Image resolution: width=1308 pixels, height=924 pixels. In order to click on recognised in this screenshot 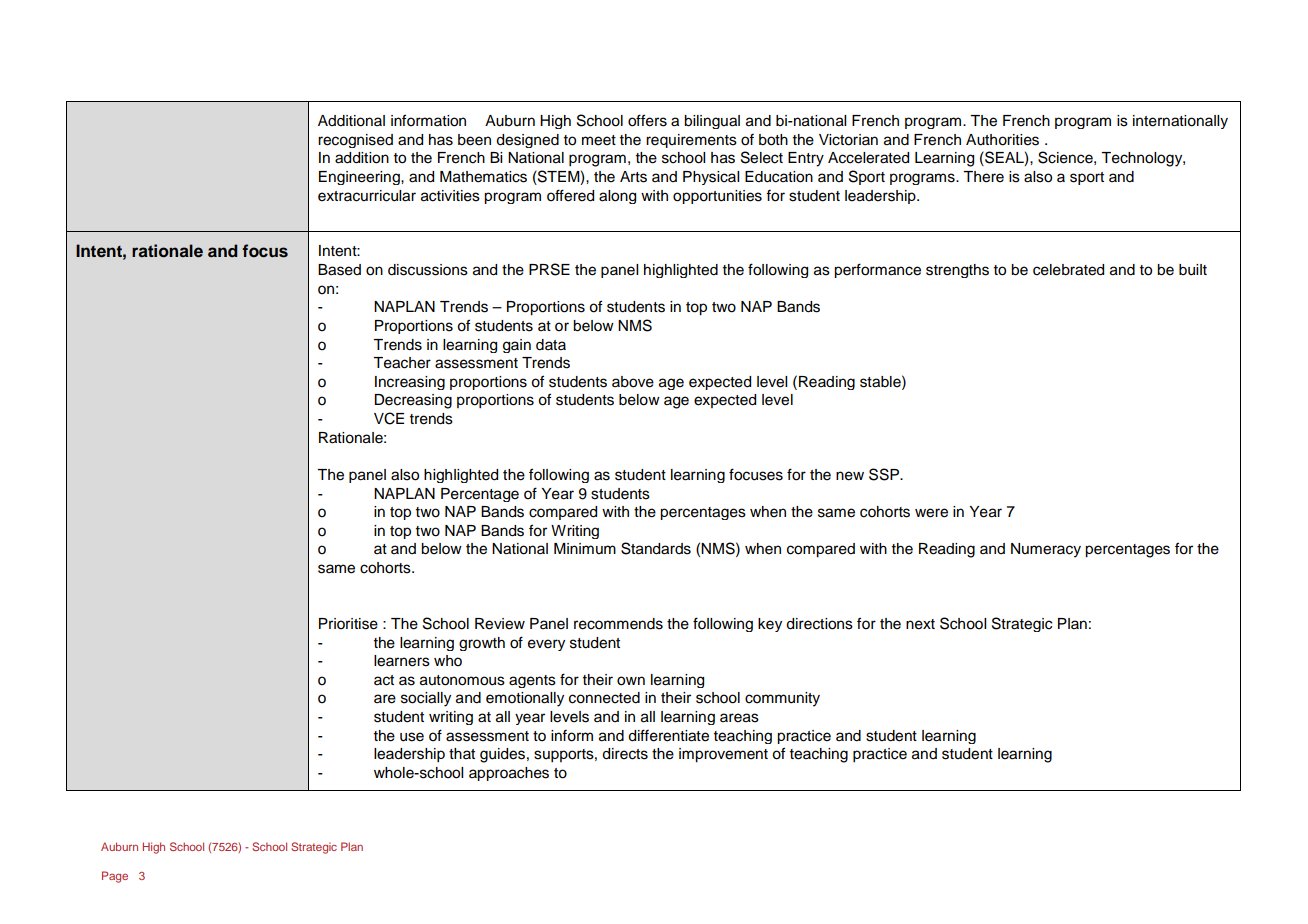, I will do `click(355, 141)`.
